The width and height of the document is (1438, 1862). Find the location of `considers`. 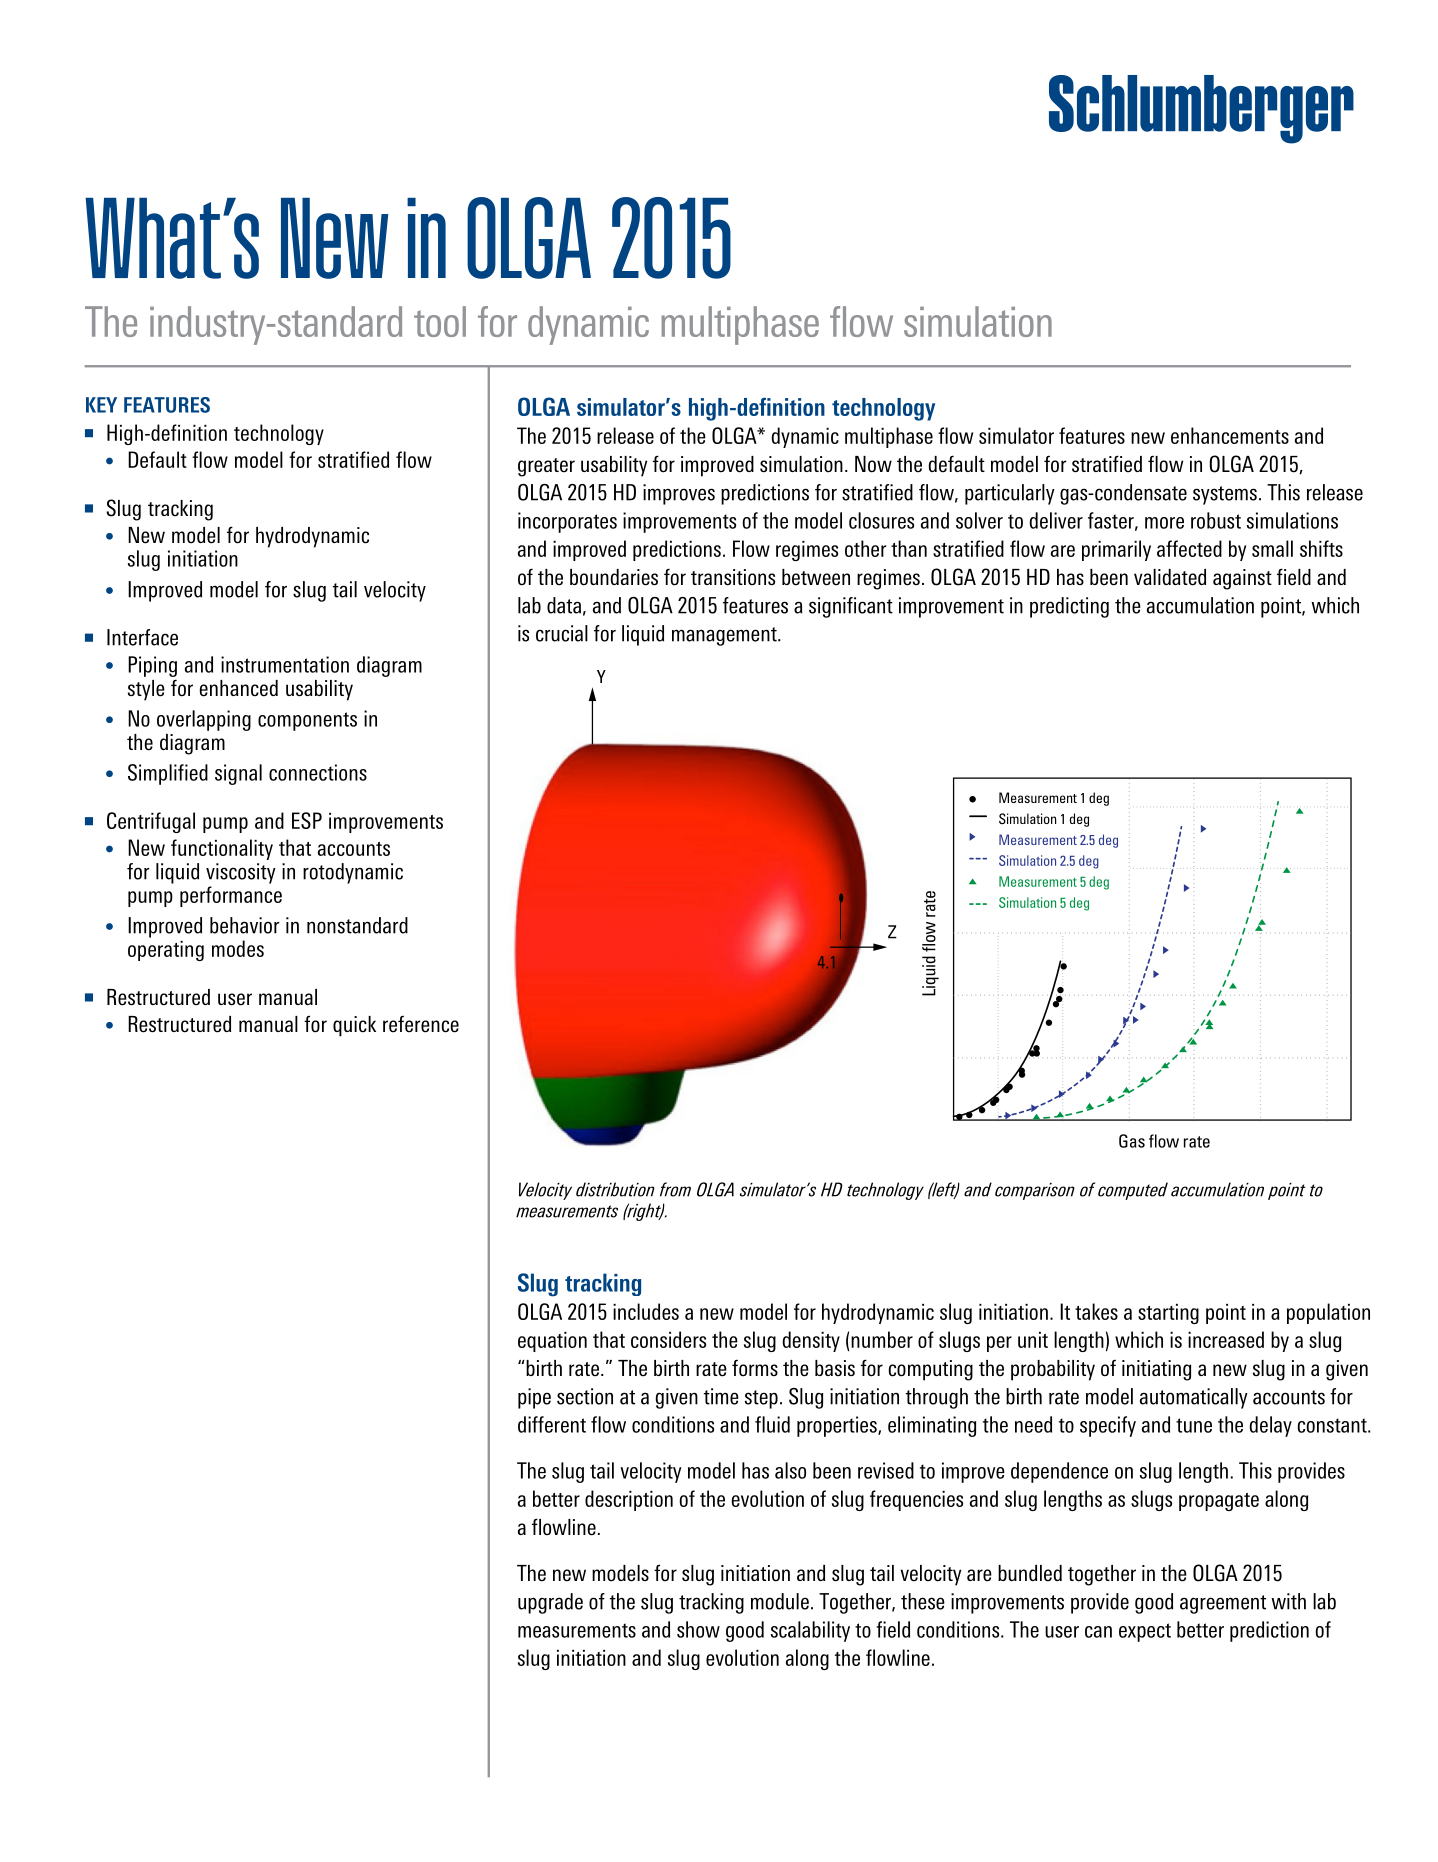

considers is located at coordinates (668, 1339).
